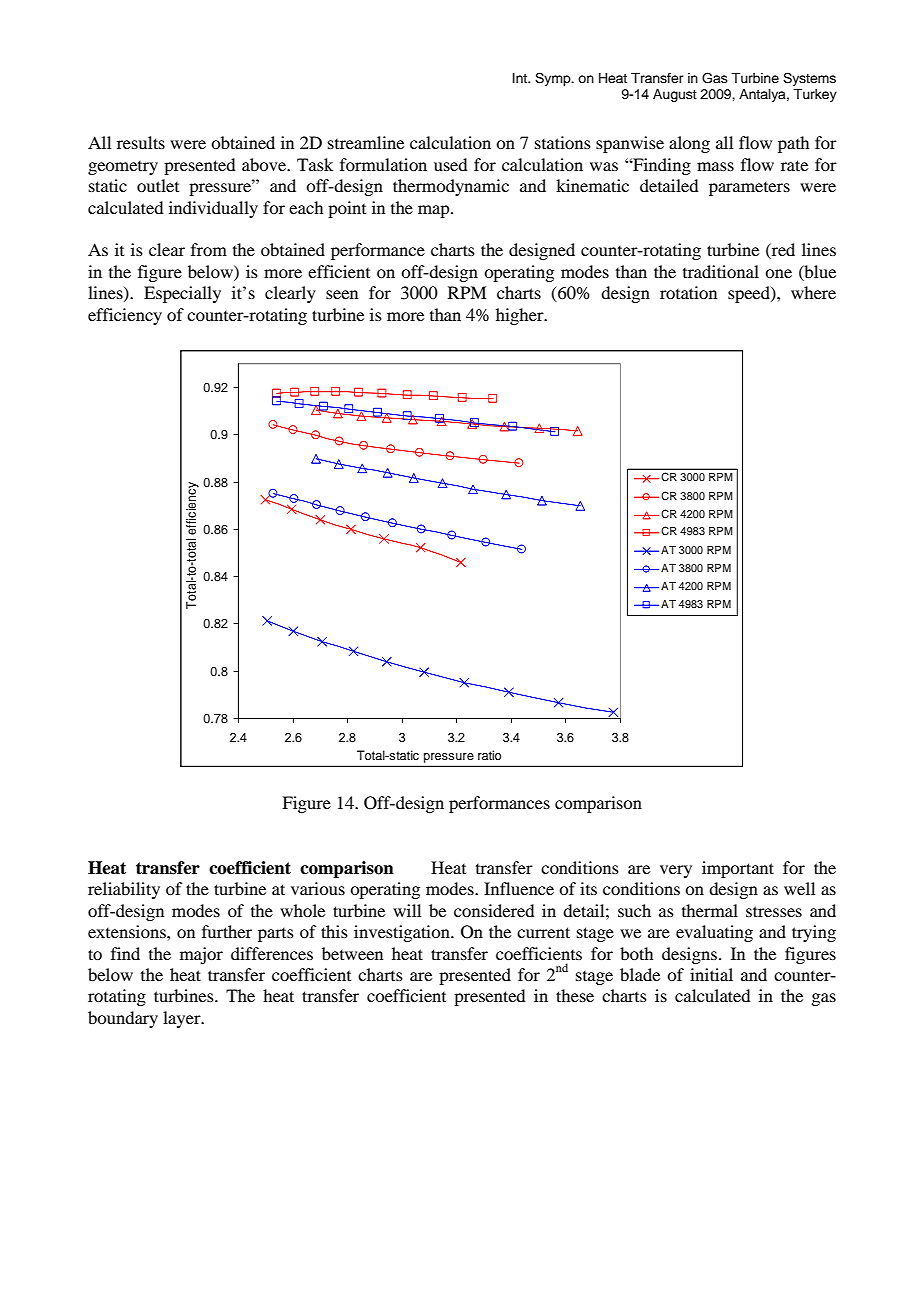 This screenshot has width=924, height=1308. What do you see at coordinates (675, 95) in the screenshot?
I see `August` at bounding box center [675, 95].
